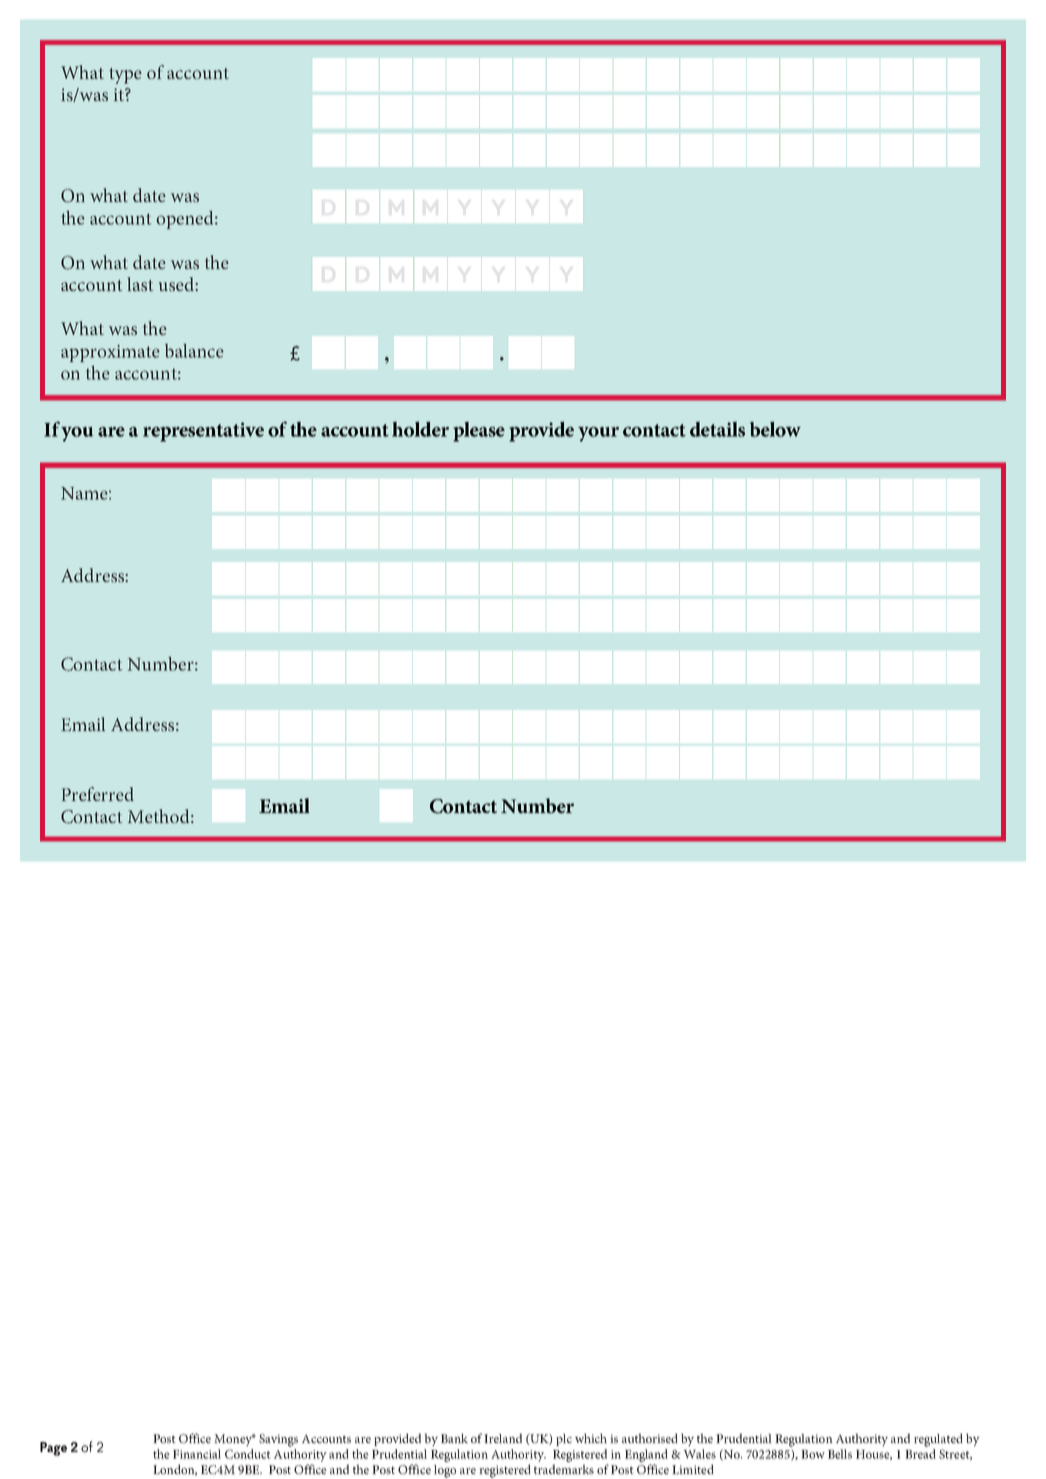 The width and height of the image is (1046, 1479). I want to click on Preferred, so click(98, 794).
